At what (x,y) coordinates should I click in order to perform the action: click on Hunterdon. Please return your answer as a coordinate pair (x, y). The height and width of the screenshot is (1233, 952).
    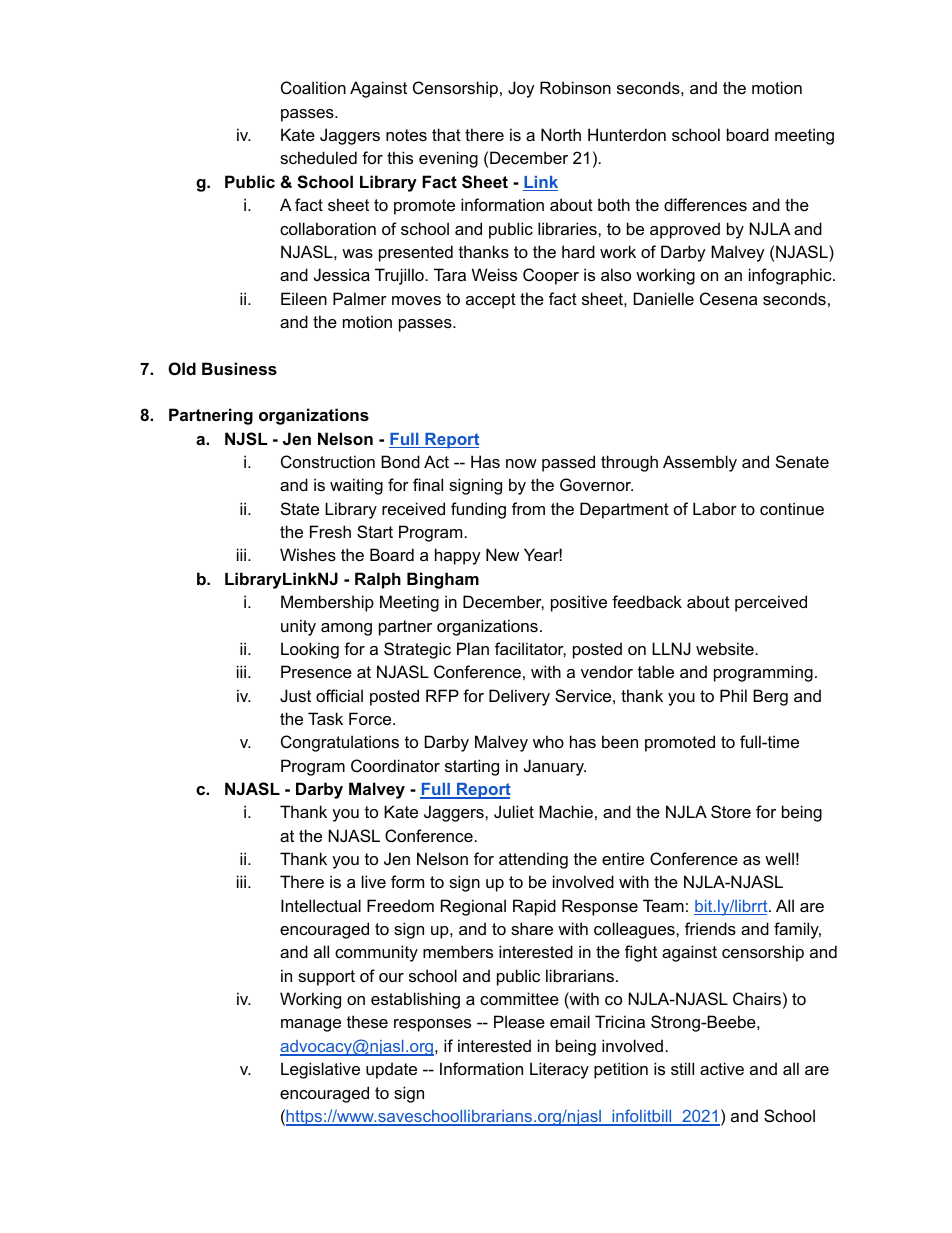
    Looking at the image, I should click on (627, 134).
